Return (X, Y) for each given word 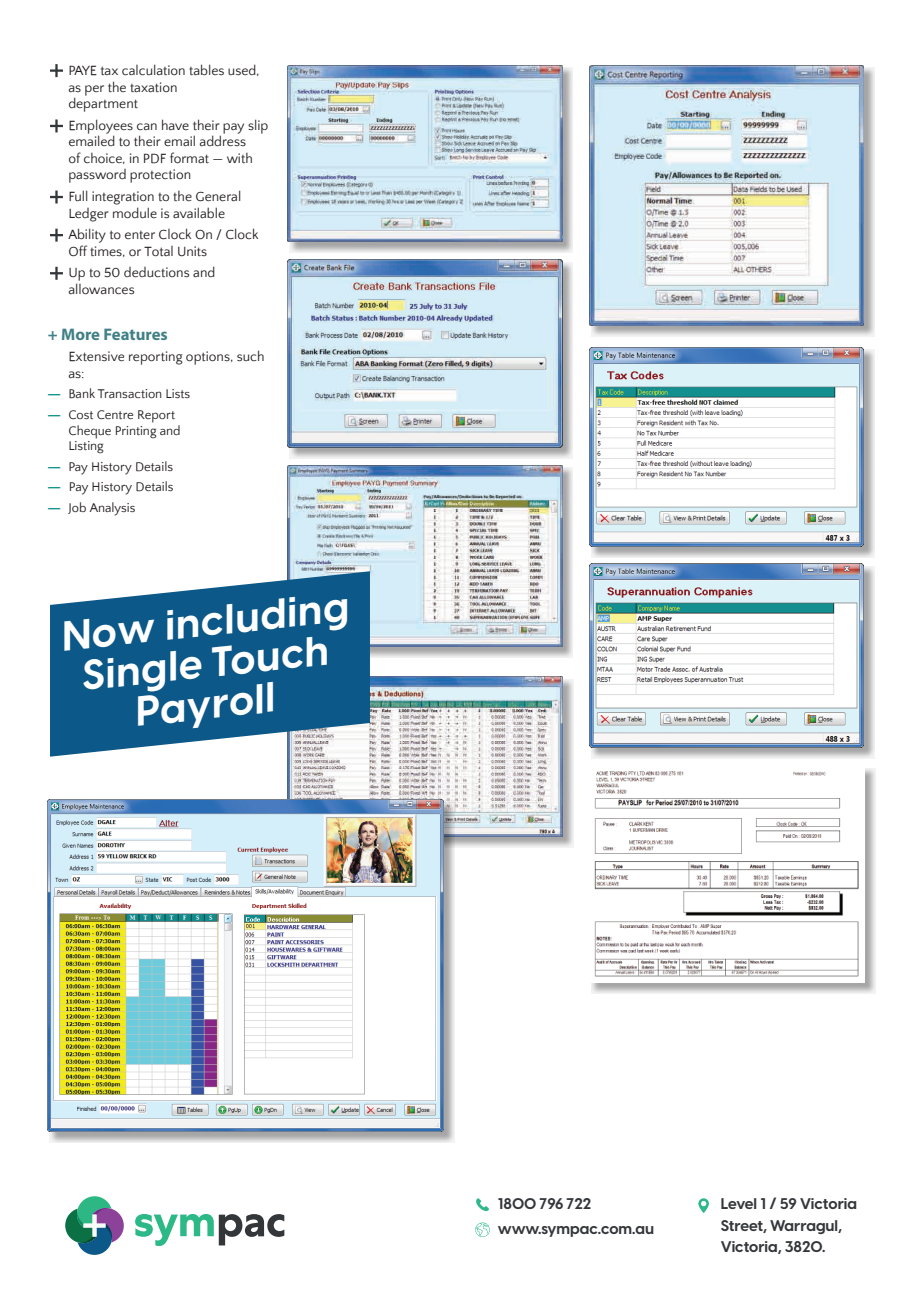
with (239, 158)
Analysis (112, 509)
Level (739, 1203)
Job (77, 508)
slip (258, 126)
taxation (153, 87)
